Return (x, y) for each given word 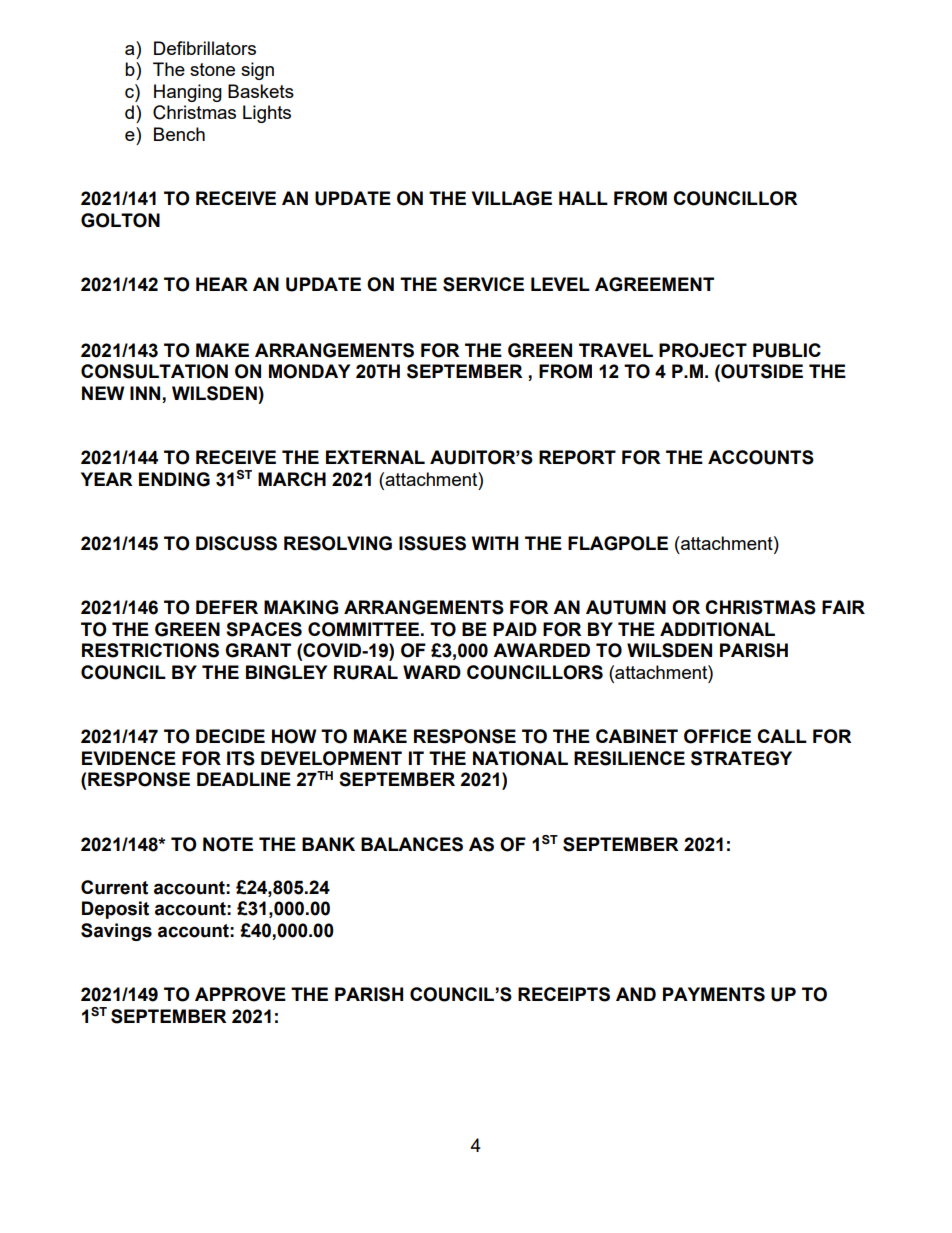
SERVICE (483, 284)
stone (212, 69)
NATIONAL (520, 758)
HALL (583, 198)
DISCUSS (236, 543)
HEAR (222, 284)
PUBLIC (787, 350)
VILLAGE (512, 198)
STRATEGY (741, 758)
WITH (495, 543)
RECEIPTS (564, 994)
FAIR (843, 607)
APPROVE (240, 994)
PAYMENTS (714, 994)
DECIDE (230, 736)
